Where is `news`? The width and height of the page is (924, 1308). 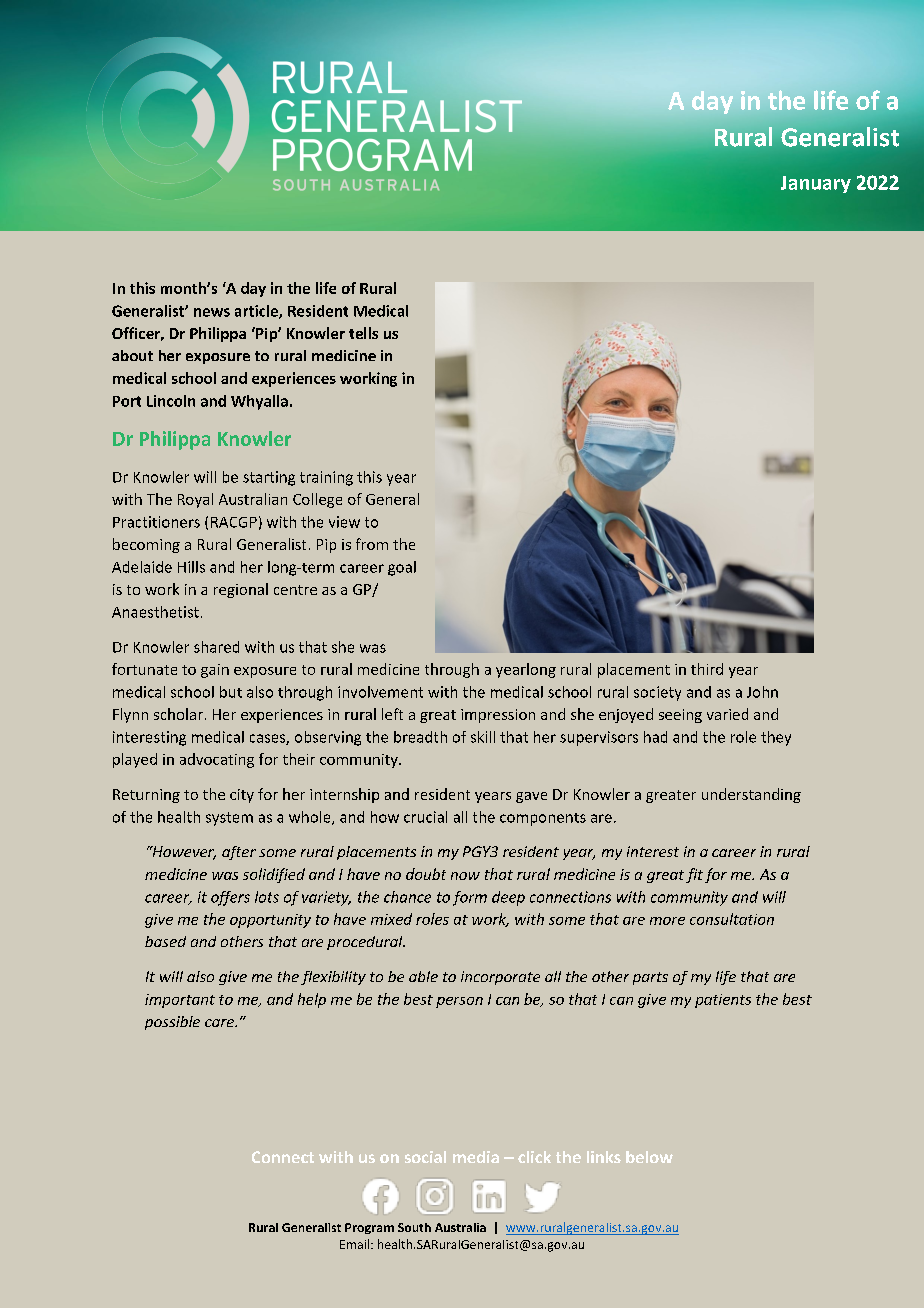 news is located at coordinates (212, 312).
